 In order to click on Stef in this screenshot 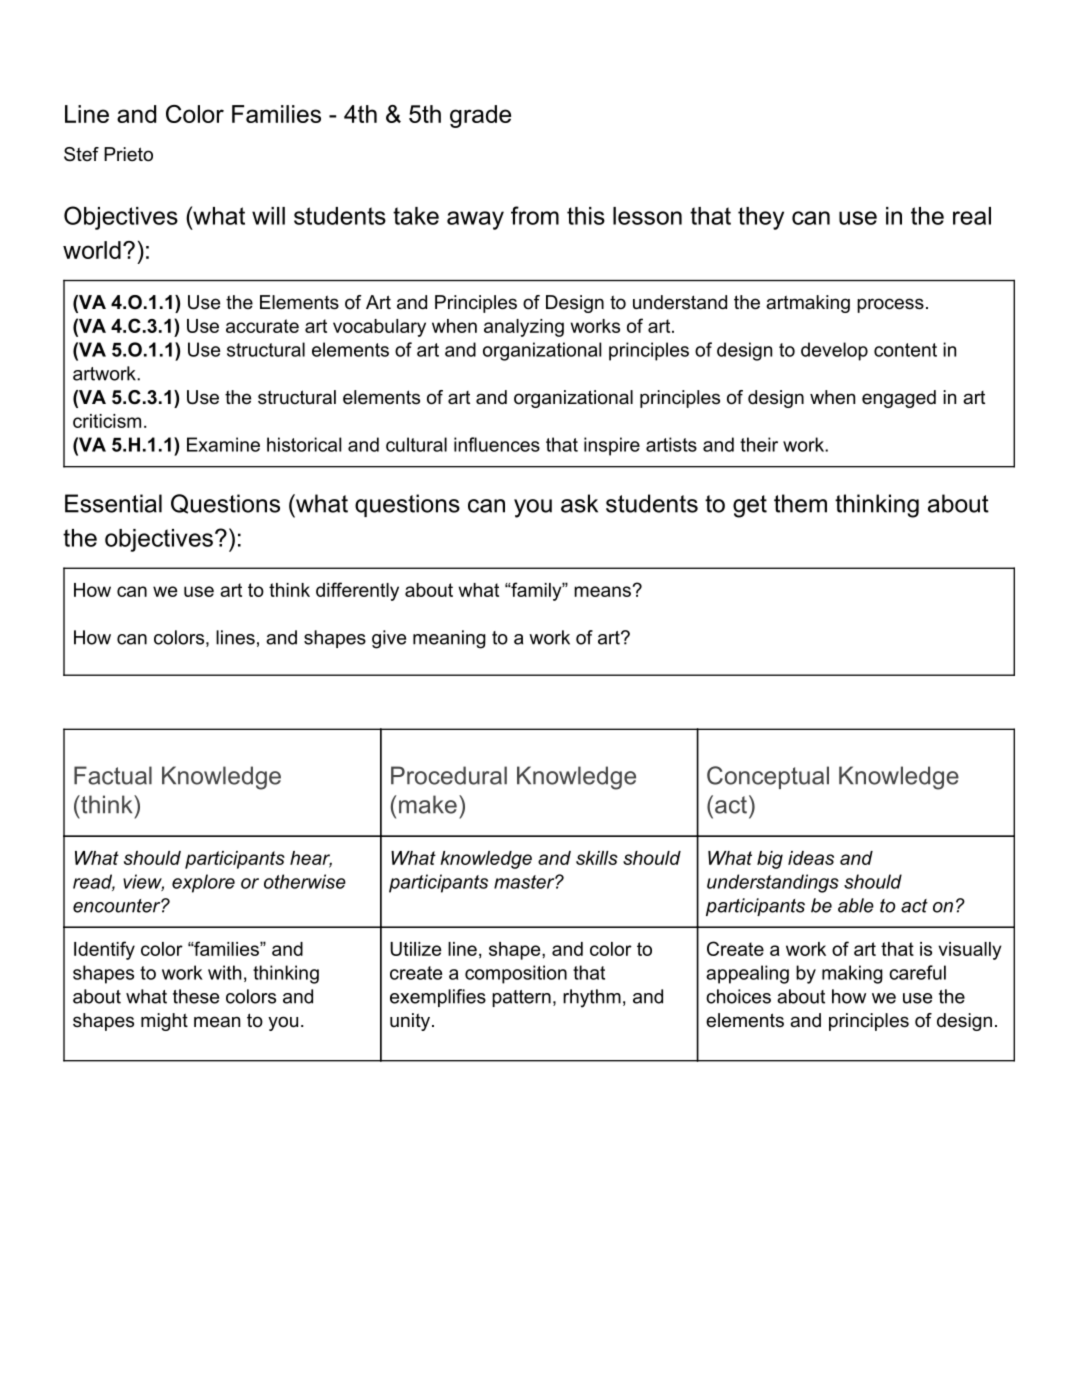, I will do `click(81, 154)`.
